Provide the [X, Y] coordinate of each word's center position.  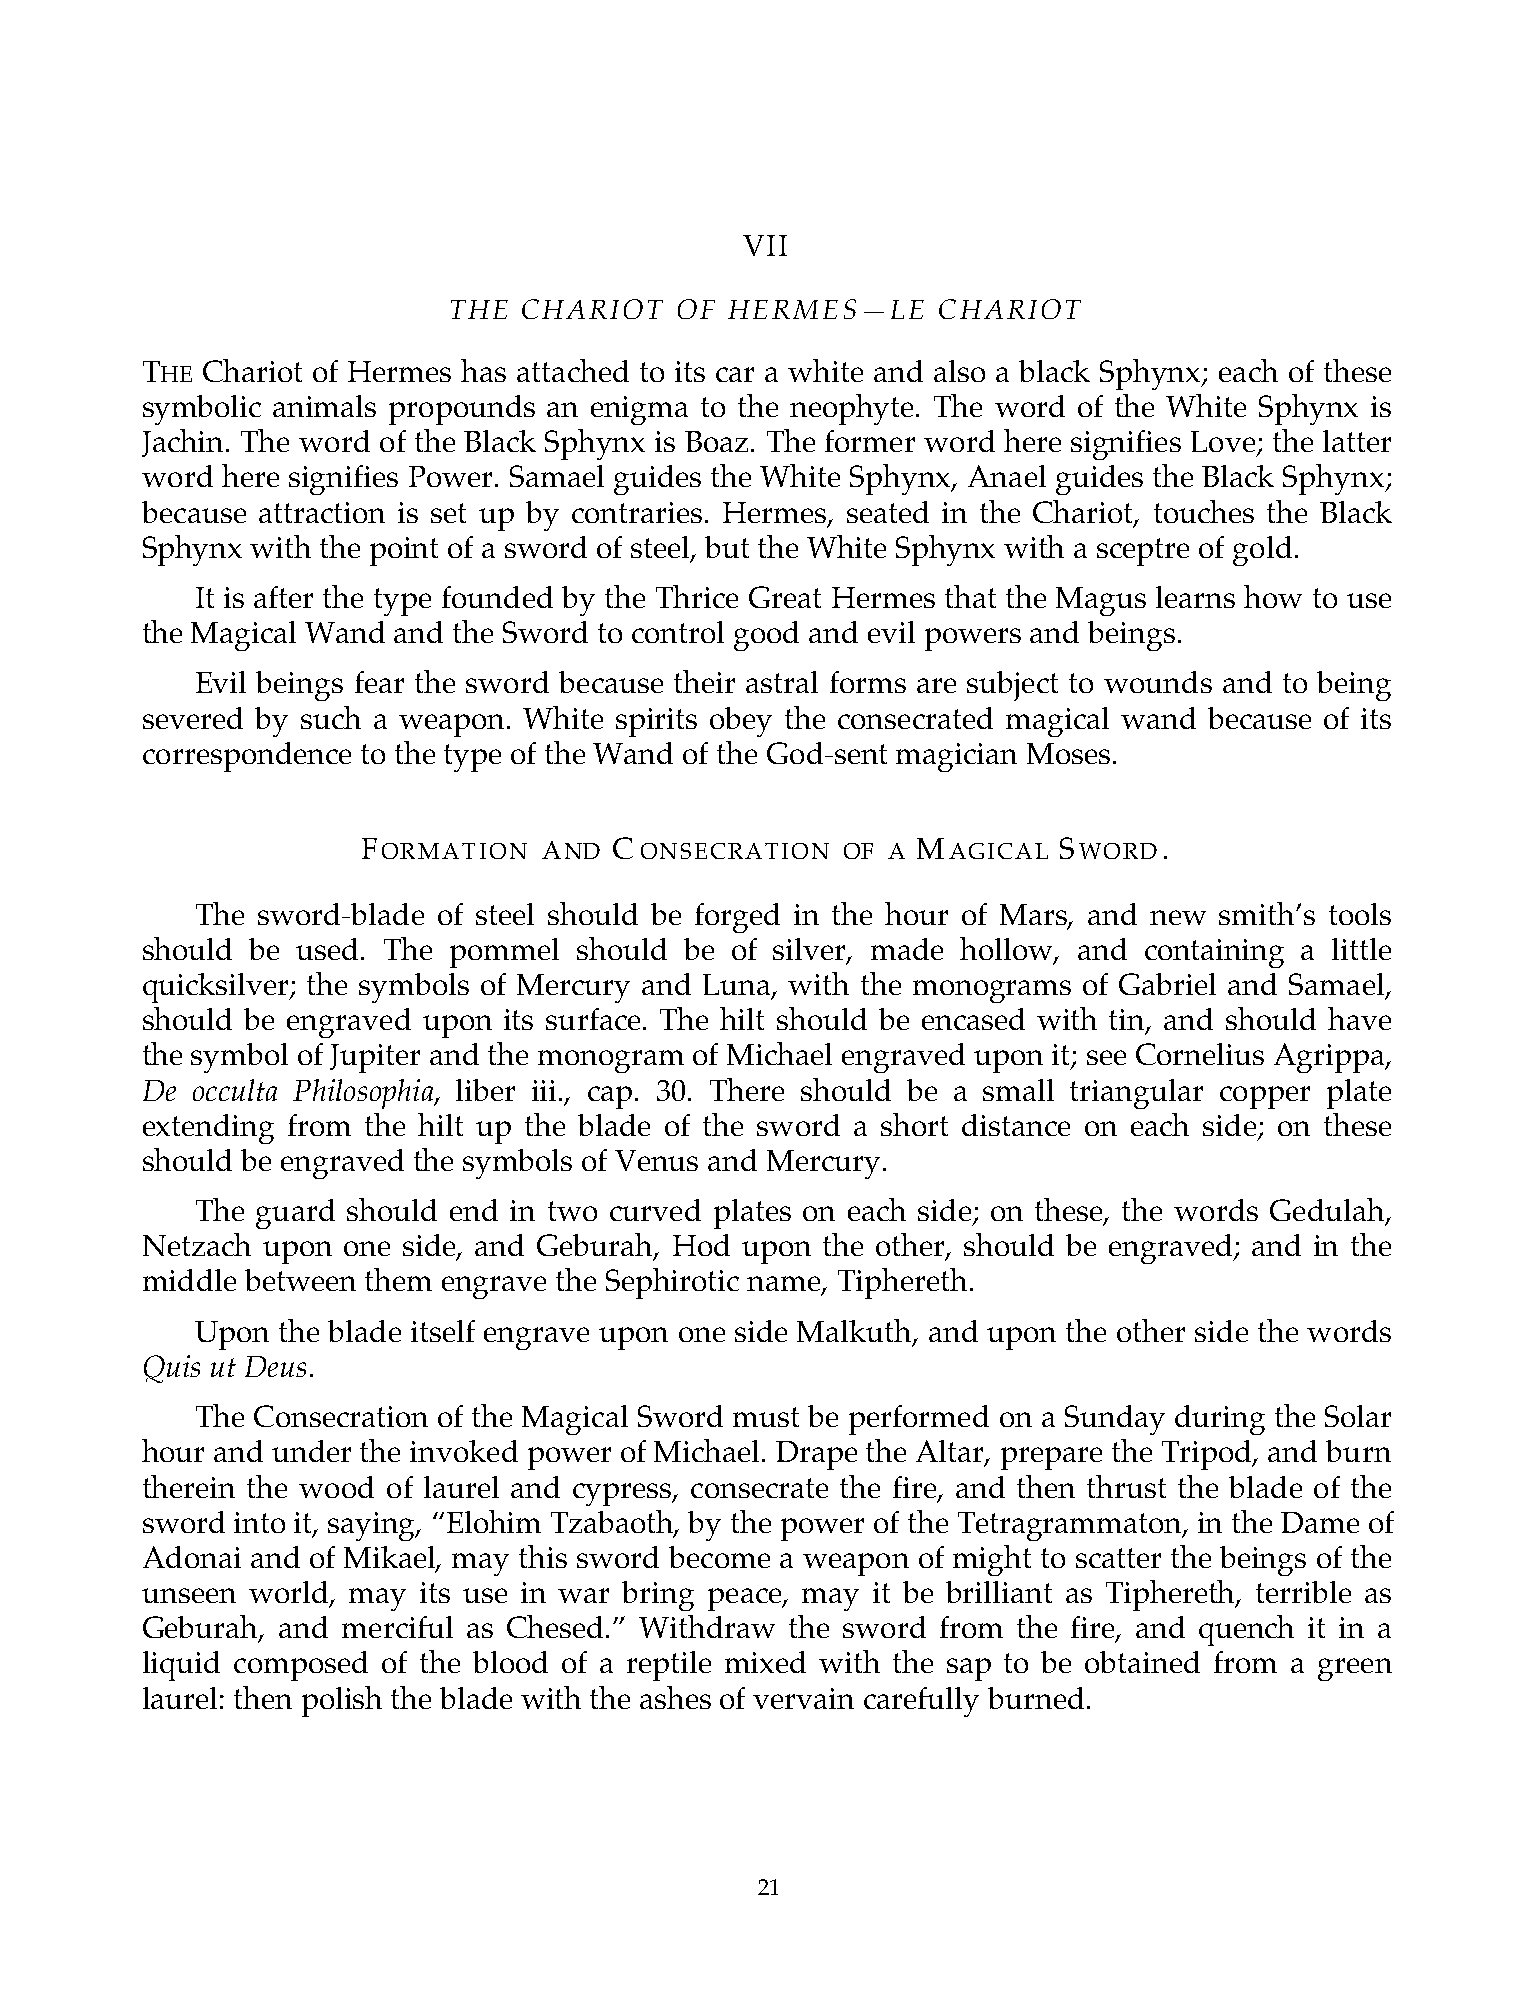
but [727, 547]
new [1178, 917]
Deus [275, 1366]
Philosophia [364, 1094]
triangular [1136, 1094]
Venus [656, 1160]
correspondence [247, 757]
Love [1224, 443]
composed [301, 1666]
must [766, 1417]
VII [765, 245]
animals [324, 406]
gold [1262, 551]
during [1220, 1420]
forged [737, 918]
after [283, 597]
